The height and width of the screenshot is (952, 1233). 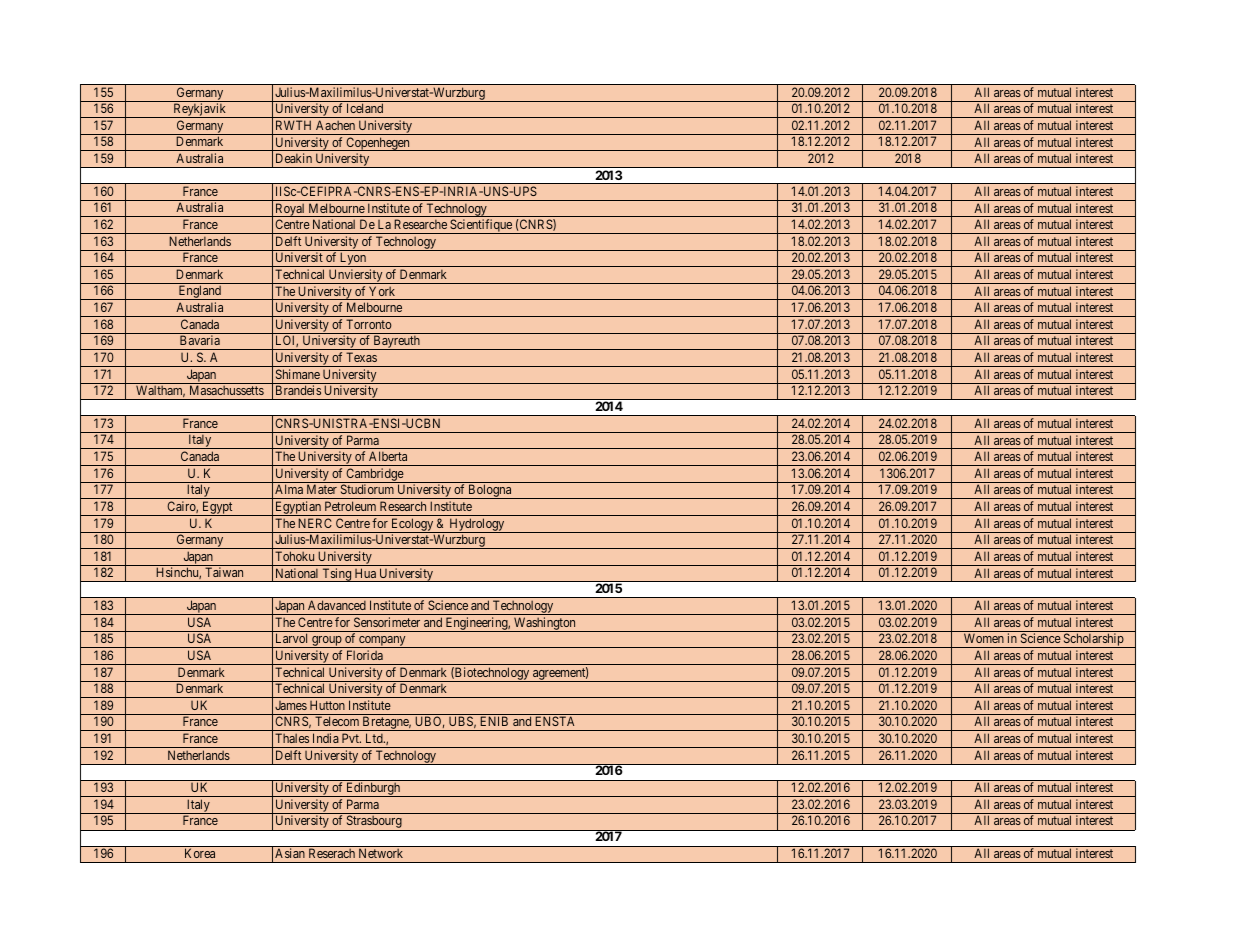 What do you see at coordinates (361, 357) in the screenshot?
I see `Texas` at bounding box center [361, 357].
